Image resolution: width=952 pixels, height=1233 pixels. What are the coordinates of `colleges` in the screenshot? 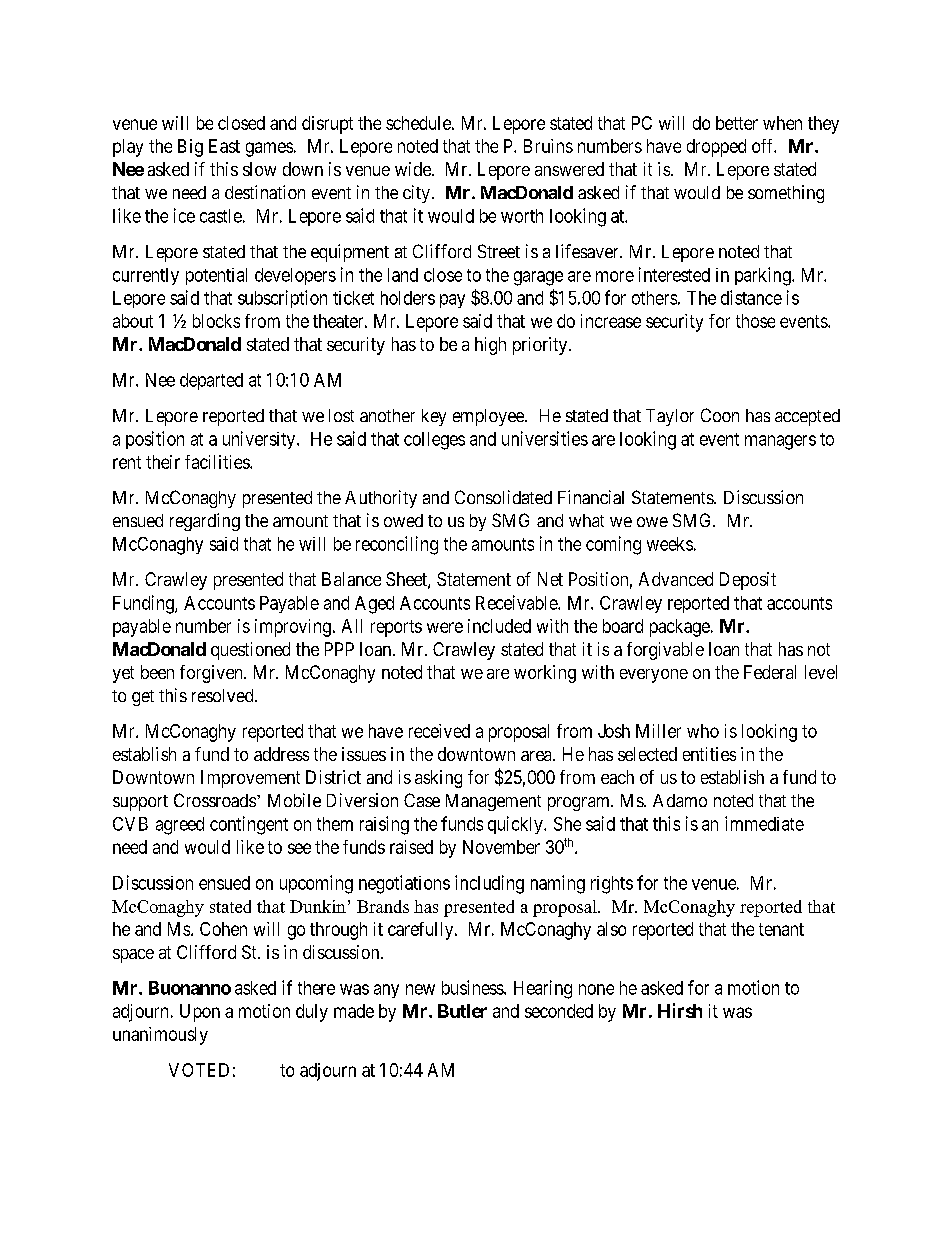 It's located at (434, 441).
